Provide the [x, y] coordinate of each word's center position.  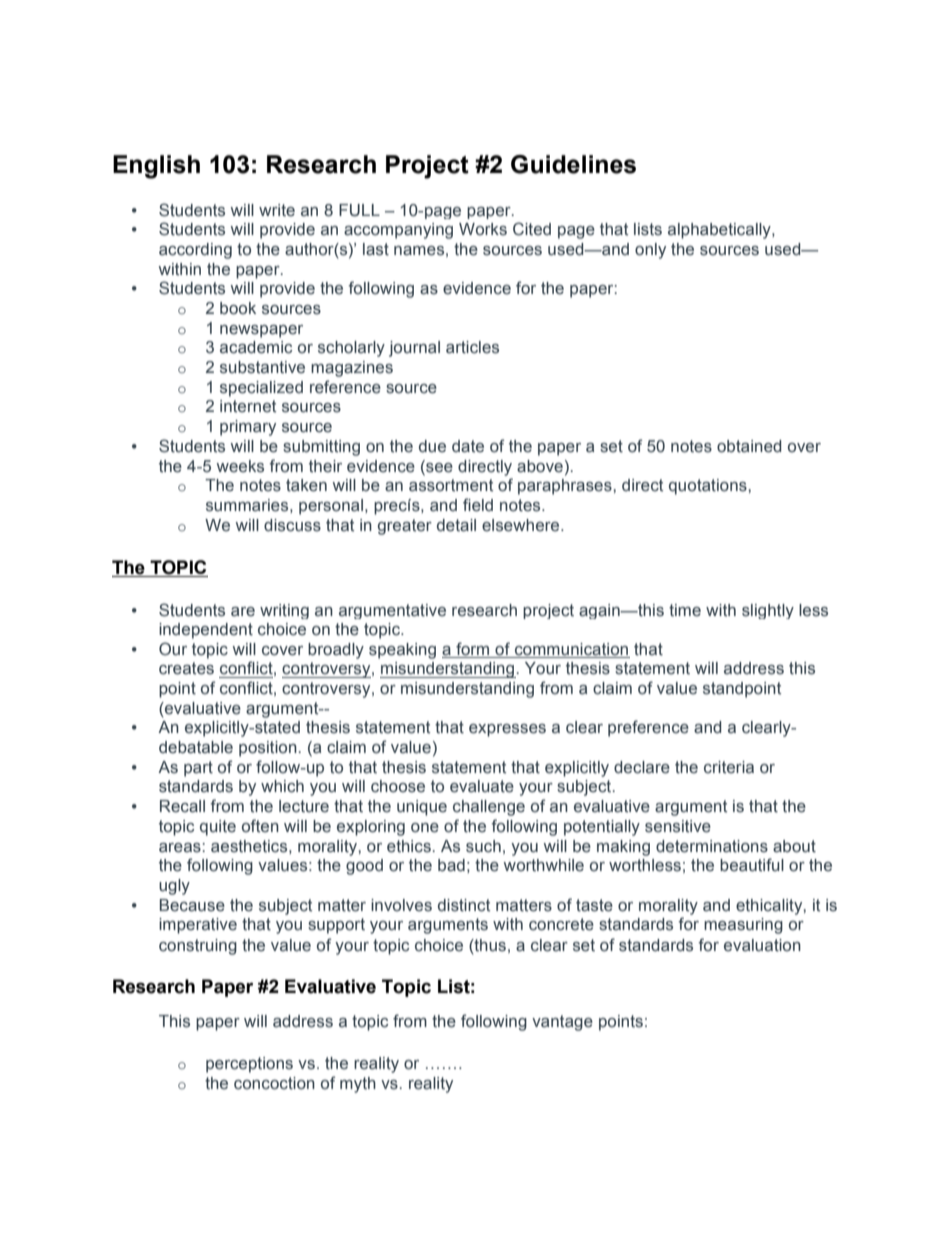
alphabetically [720, 231]
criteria [729, 767]
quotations [709, 487]
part [198, 769]
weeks [240, 466]
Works [483, 229]
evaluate [482, 786]
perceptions [249, 1065]
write [277, 210]
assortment [451, 485]
